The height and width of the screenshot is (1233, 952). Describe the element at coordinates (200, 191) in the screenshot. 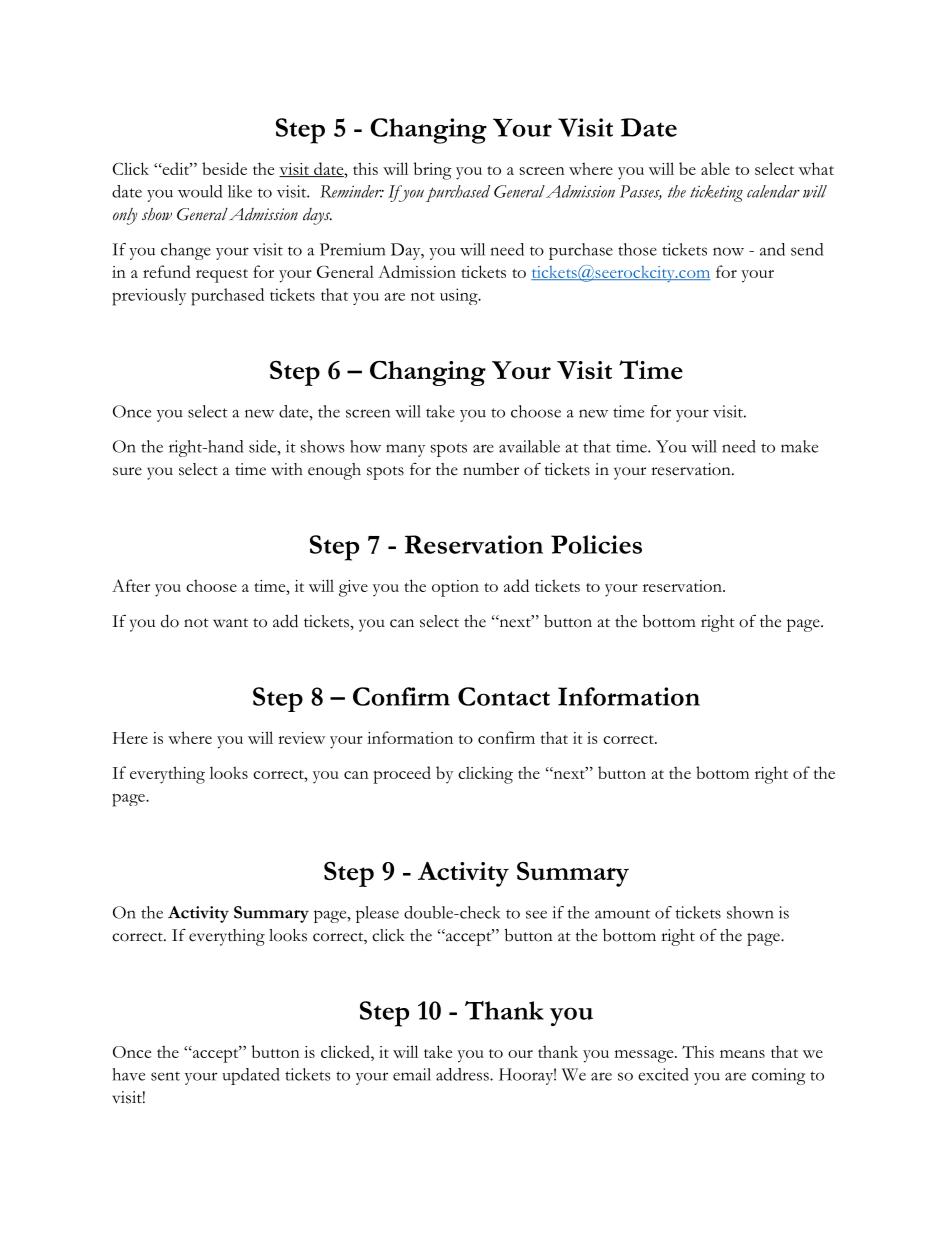

I see `would` at that location.
